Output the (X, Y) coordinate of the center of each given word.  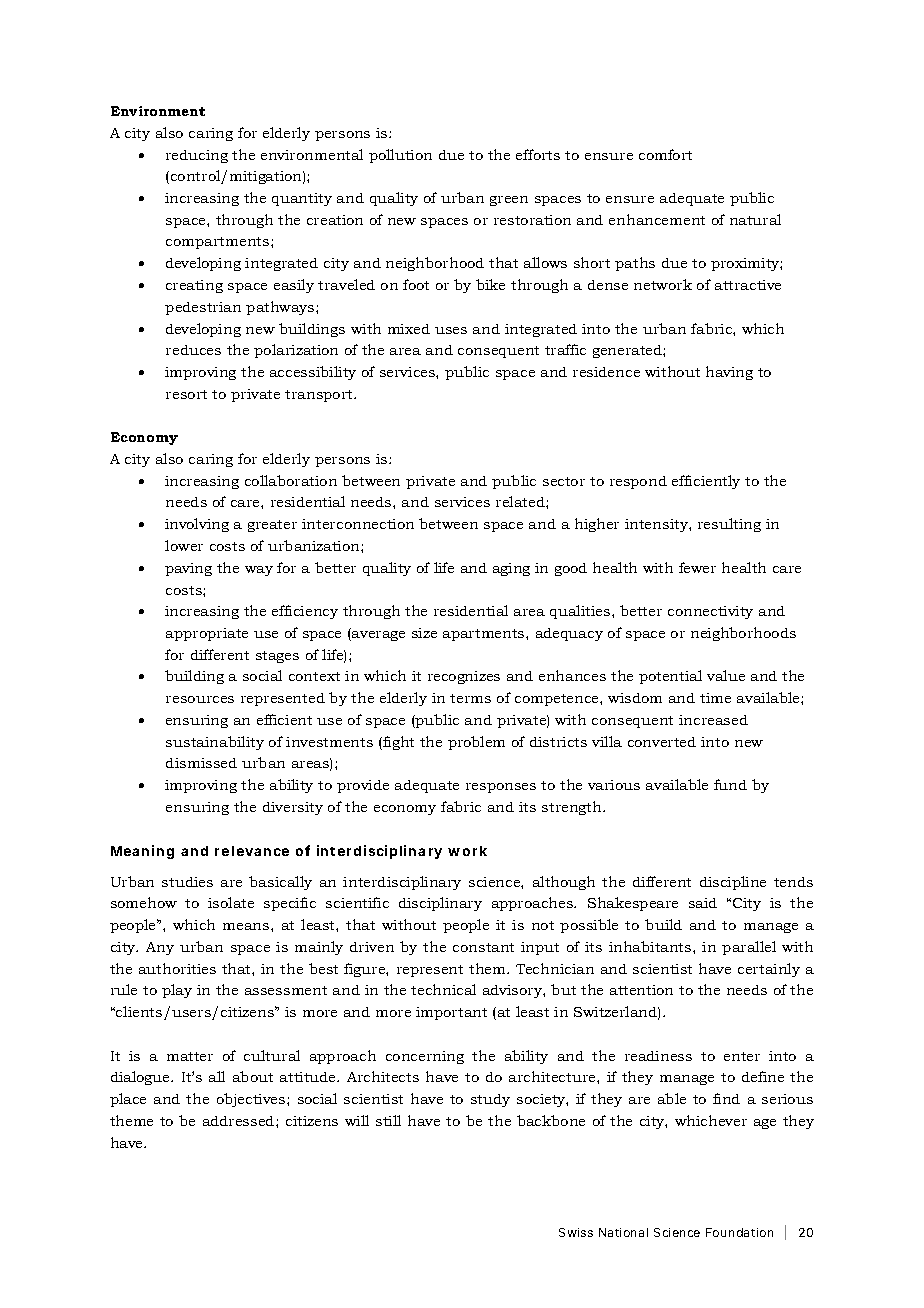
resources (200, 699)
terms (470, 698)
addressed (240, 1121)
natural (755, 219)
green (509, 201)
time (715, 698)
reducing (197, 156)
